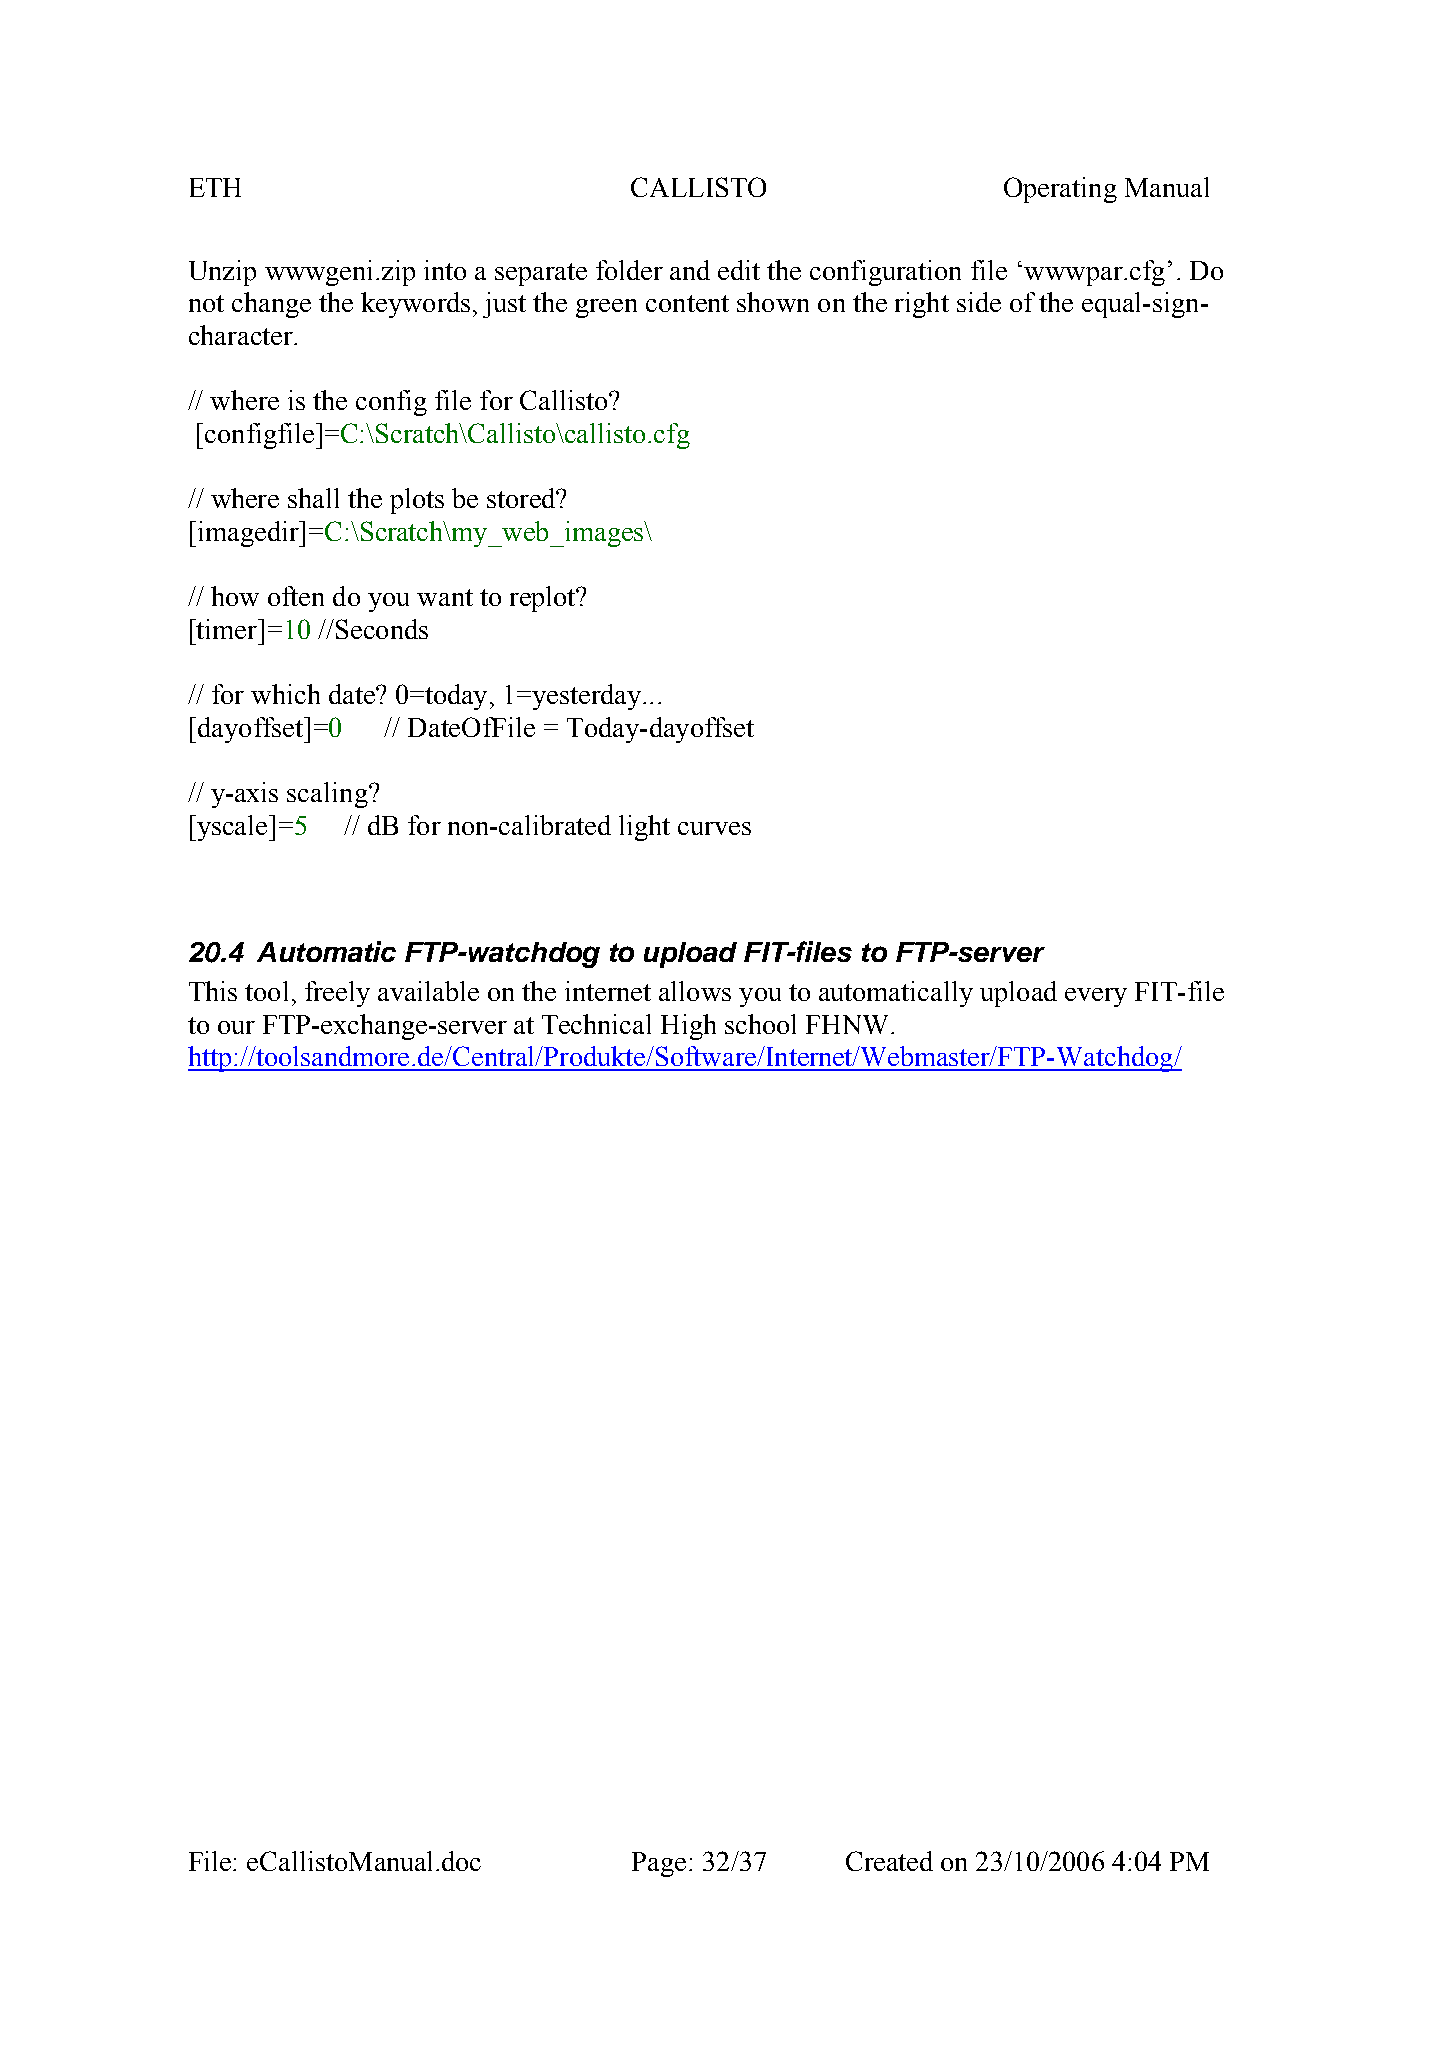  Describe the element at coordinates (337, 994) in the screenshot. I see `freely` at that location.
